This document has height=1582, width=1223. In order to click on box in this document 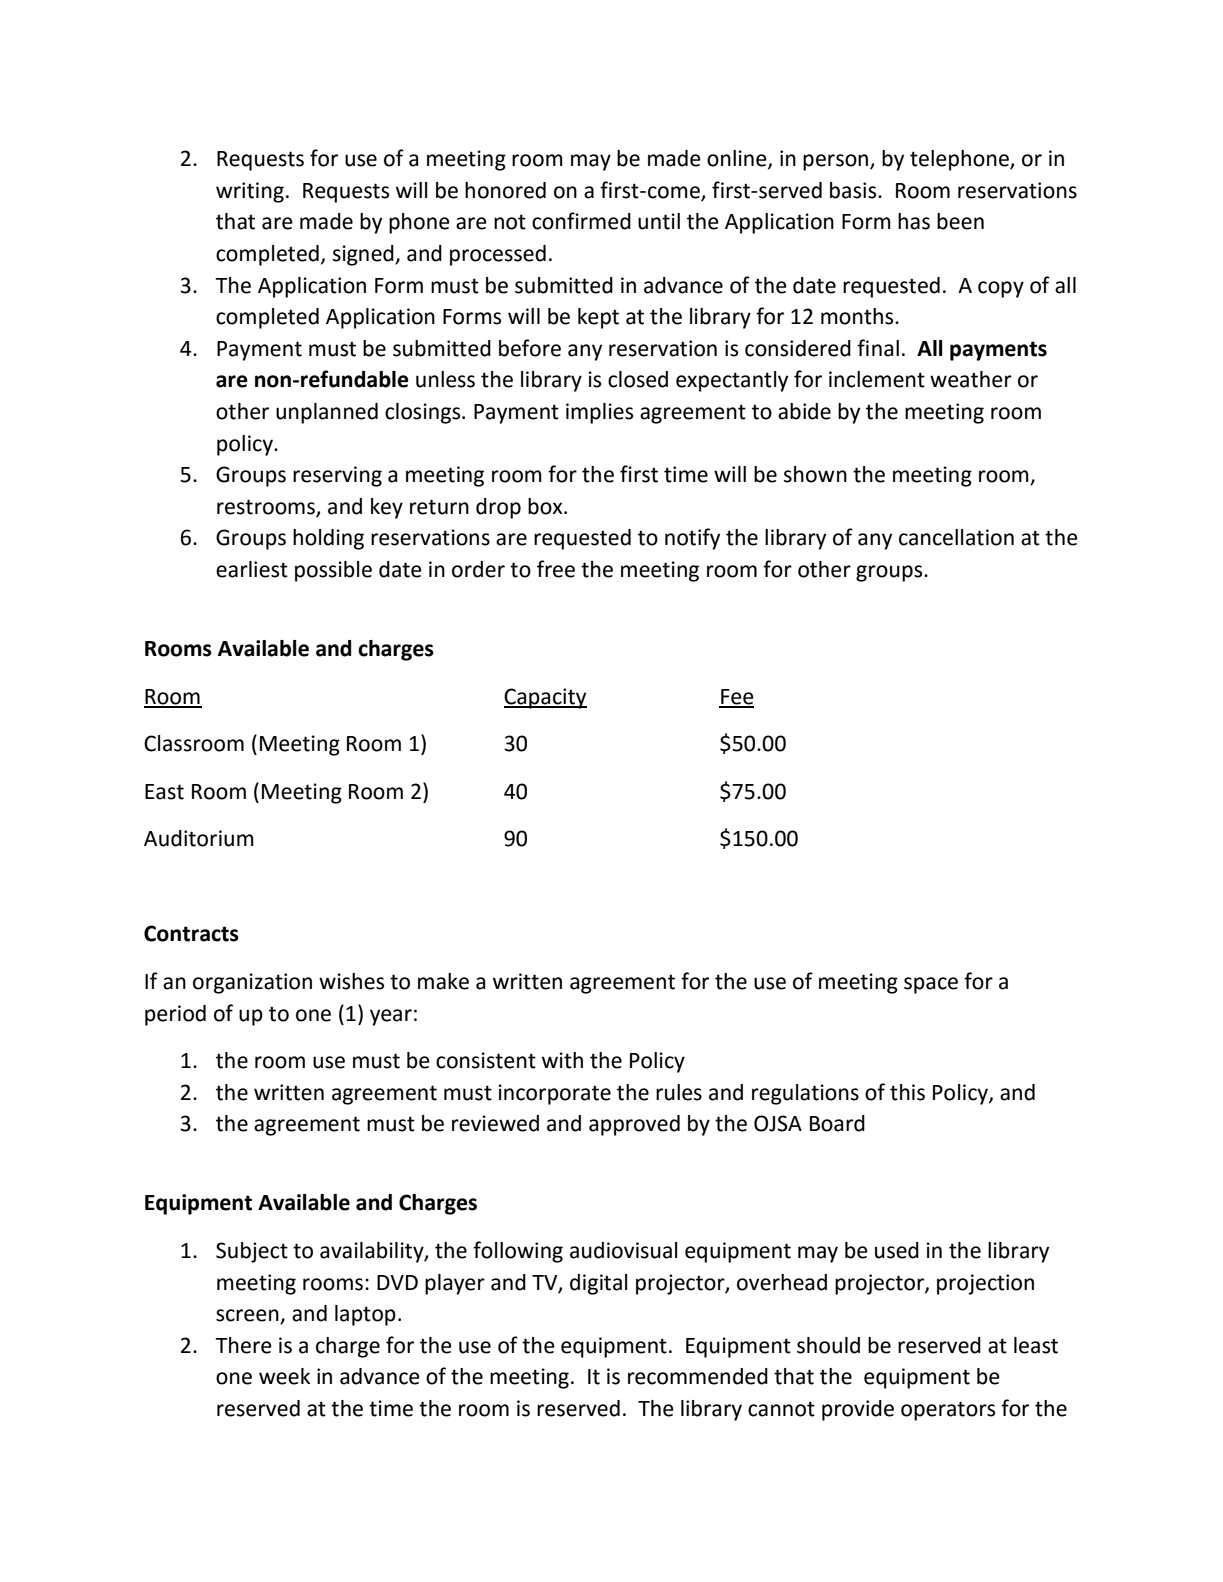, I will do `click(546, 506)`.
